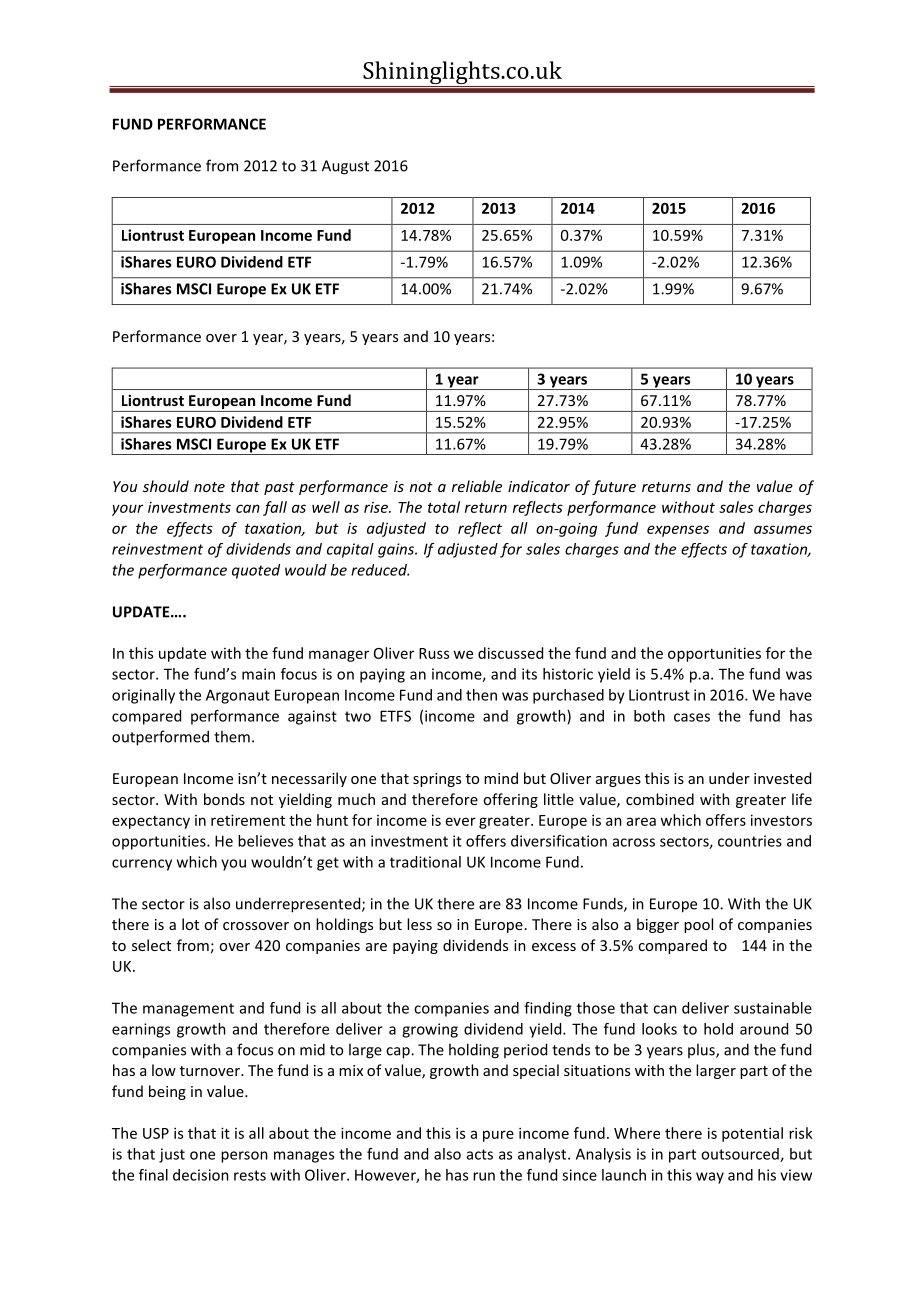 The image size is (924, 1308). I want to click on future, so click(614, 487).
